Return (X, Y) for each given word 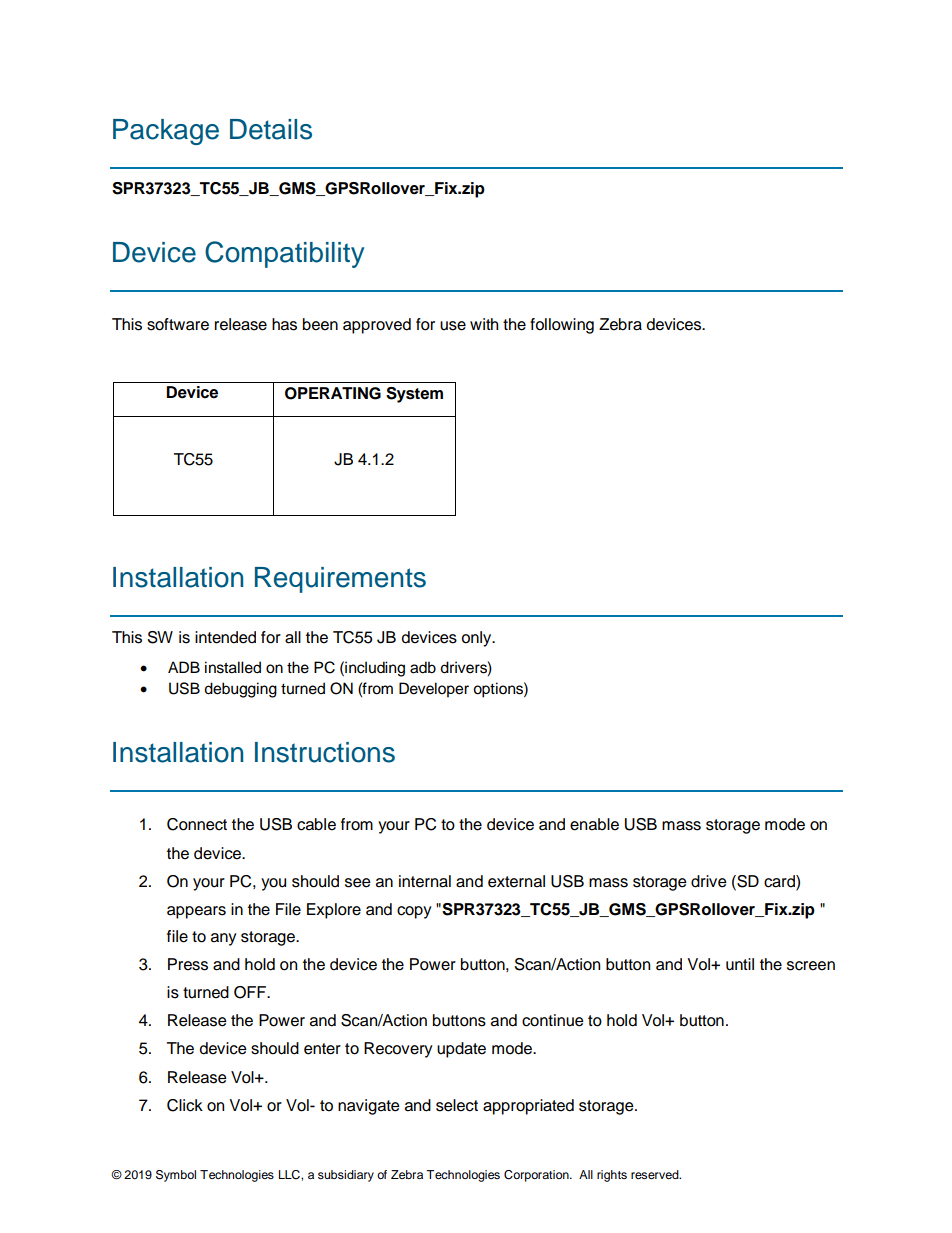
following (562, 326)
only (478, 639)
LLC (290, 1175)
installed (233, 667)
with (484, 324)
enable (594, 824)
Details (271, 129)
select (457, 1105)
